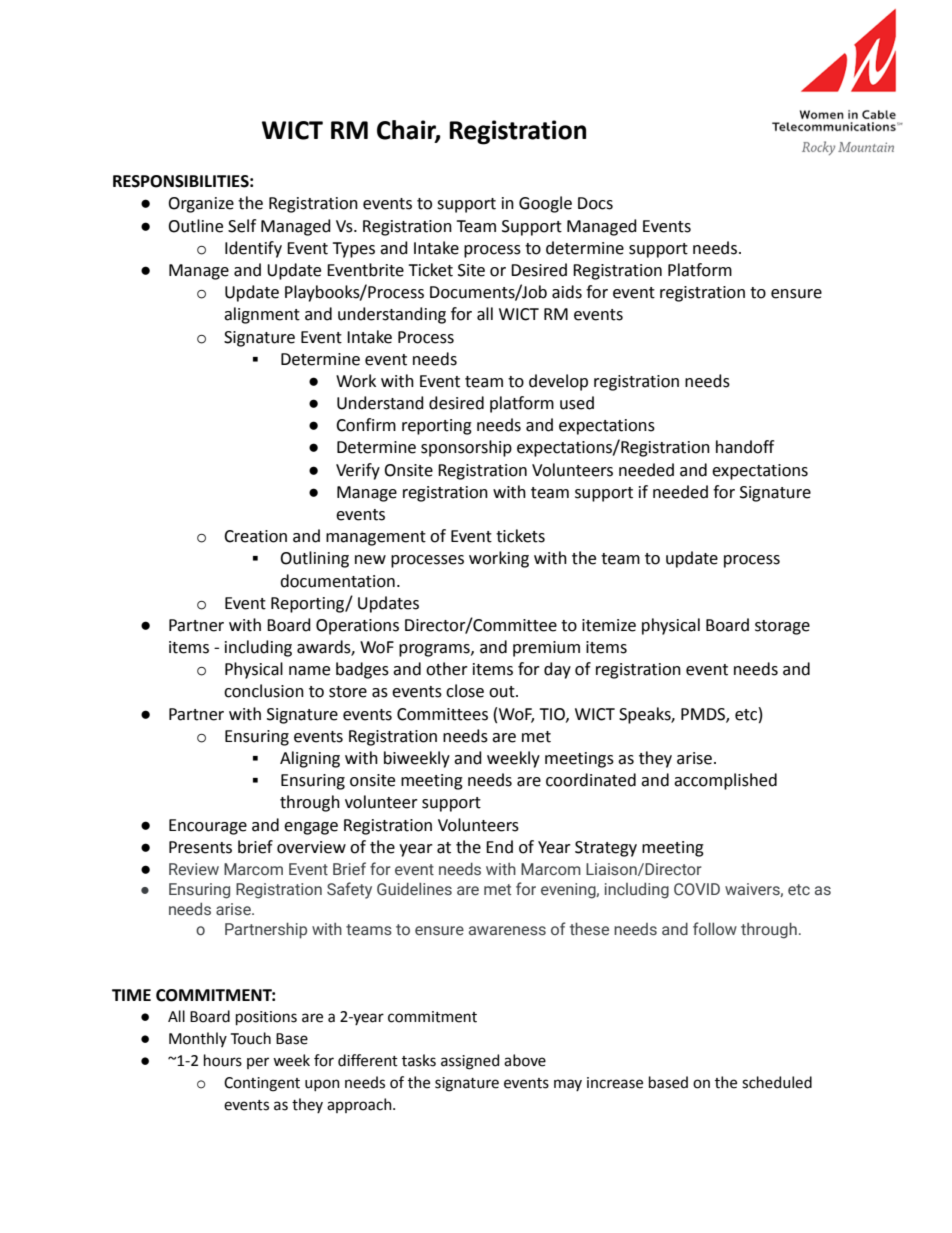  What do you see at coordinates (595, 203) in the image?
I see `Docs` at bounding box center [595, 203].
